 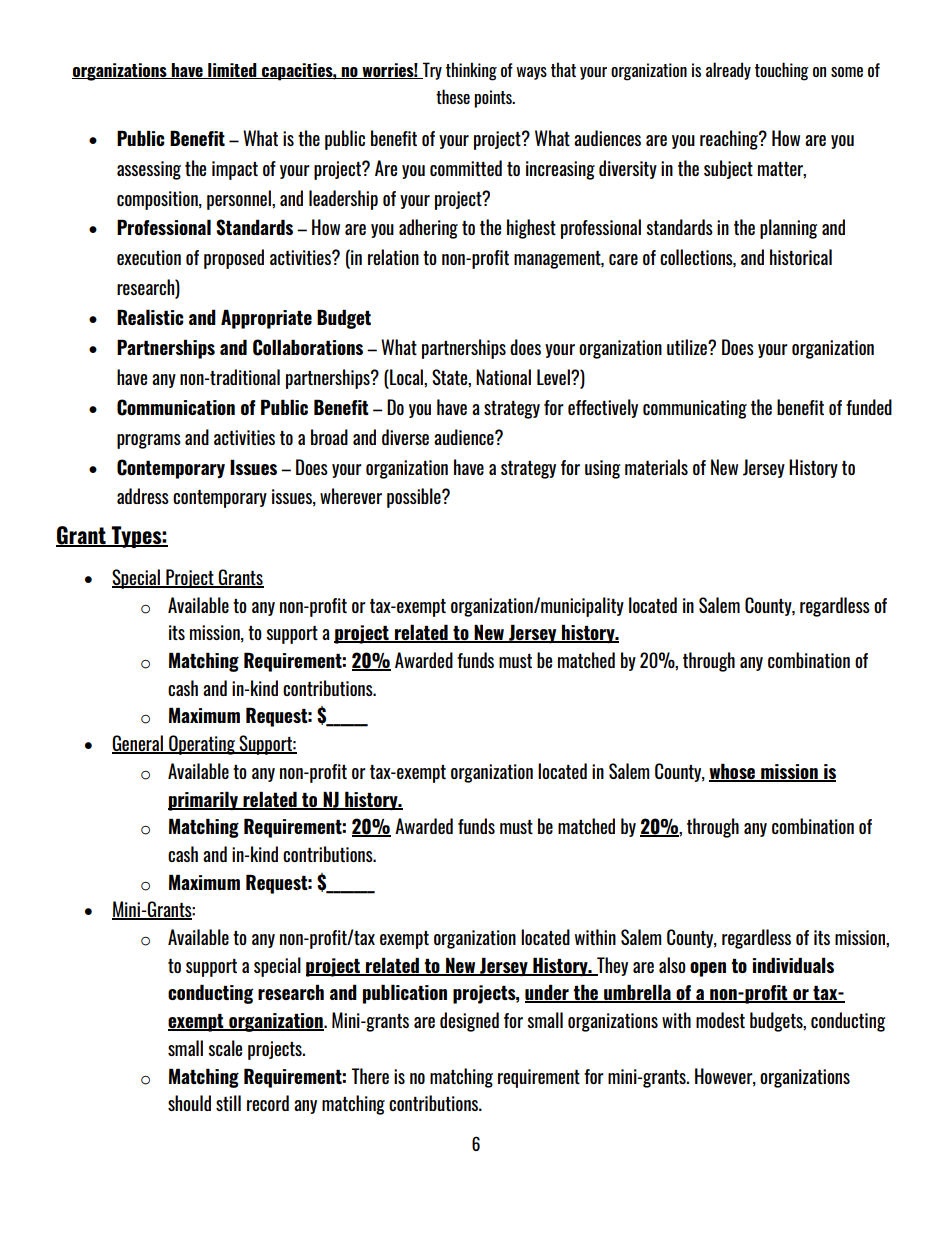 What do you see at coordinates (782, 71) in the document?
I see `touching` at bounding box center [782, 71].
